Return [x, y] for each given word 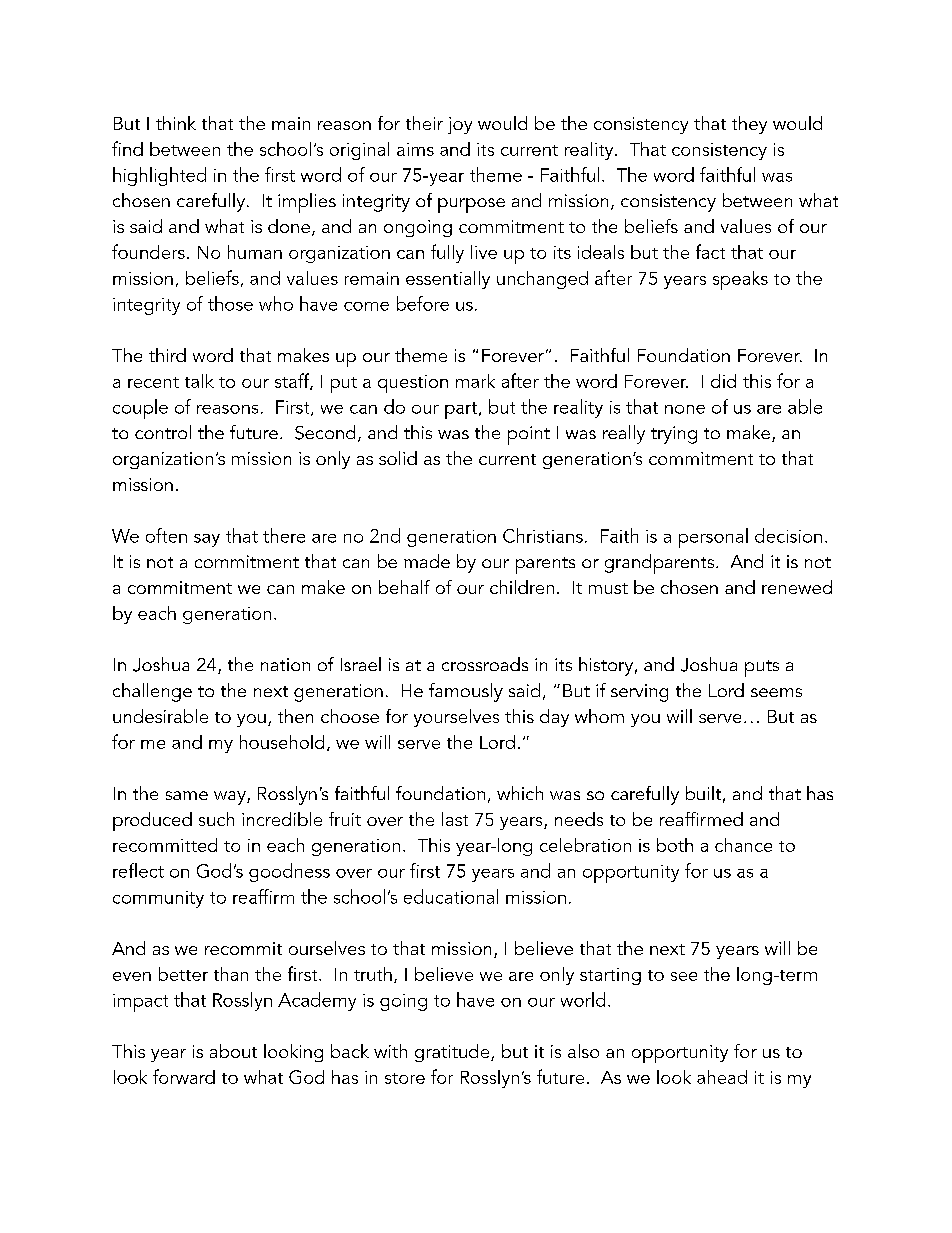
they [749, 125]
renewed [797, 587]
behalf [404, 587]
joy [460, 125]
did [723, 381]
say [207, 540]
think [176, 123]
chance [743, 845]
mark [475, 381]
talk [199, 381]
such [216, 819]
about [233, 1051]
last [455, 819]
